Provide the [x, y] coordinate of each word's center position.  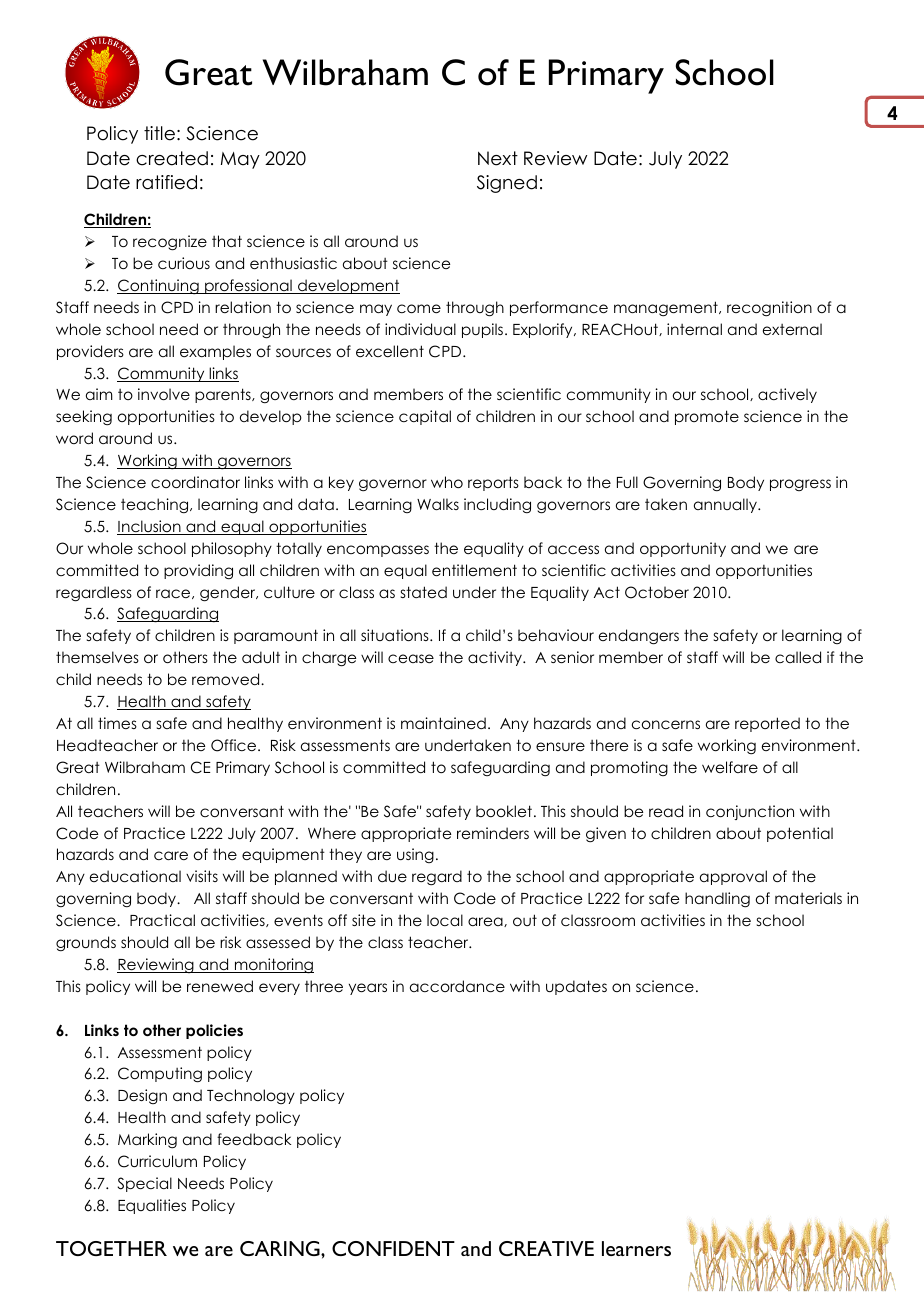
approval [733, 877]
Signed [507, 184]
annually [726, 505]
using [415, 855]
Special [145, 1184]
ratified [166, 182]
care [171, 855]
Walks [438, 504]
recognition [769, 309]
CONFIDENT [393, 1248]
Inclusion [150, 527]
